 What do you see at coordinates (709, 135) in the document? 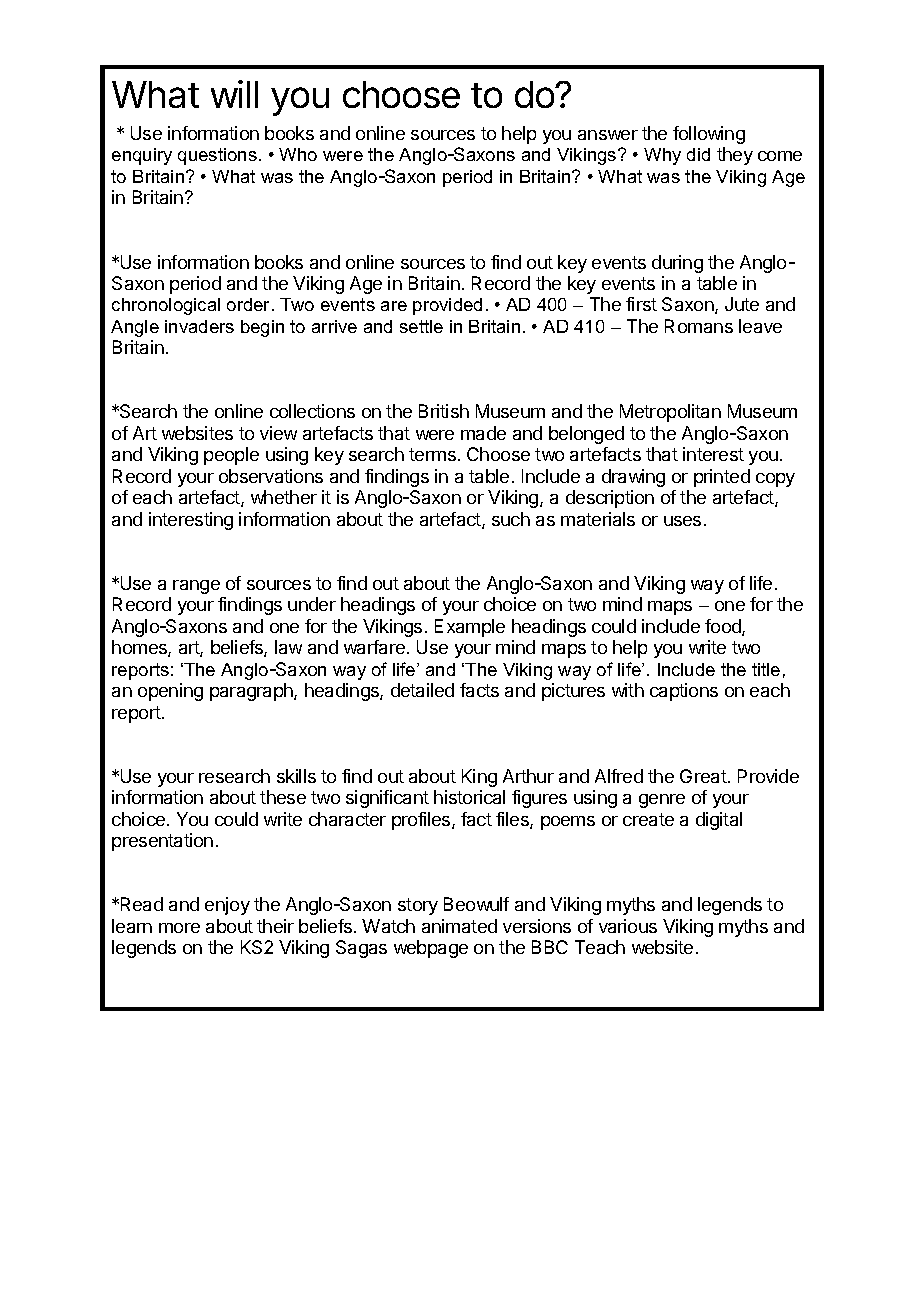
I see `following` at bounding box center [709, 135].
